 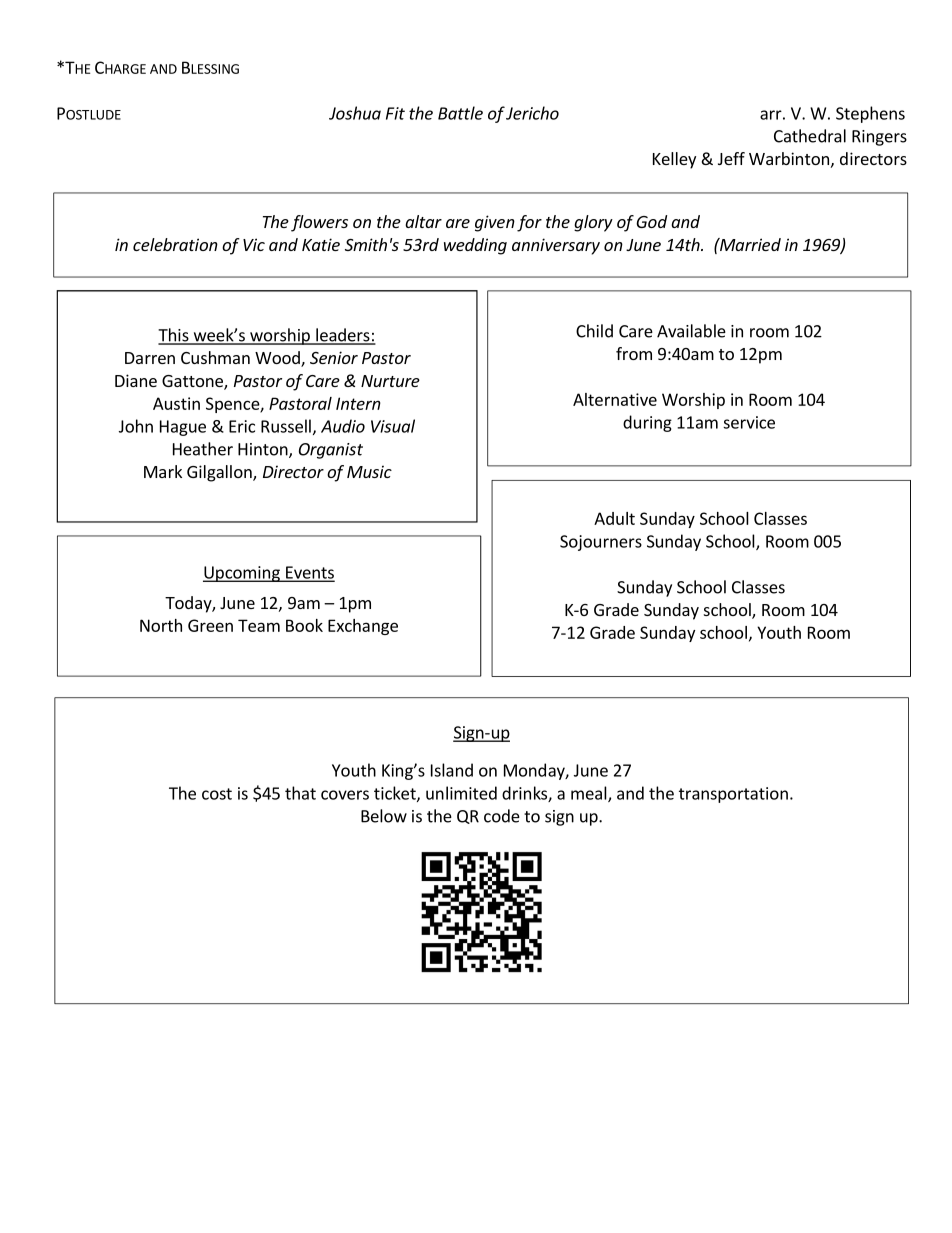 What do you see at coordinates (355, 113) in the page?
I see `Joshua` at bounding box center [355, 113].
